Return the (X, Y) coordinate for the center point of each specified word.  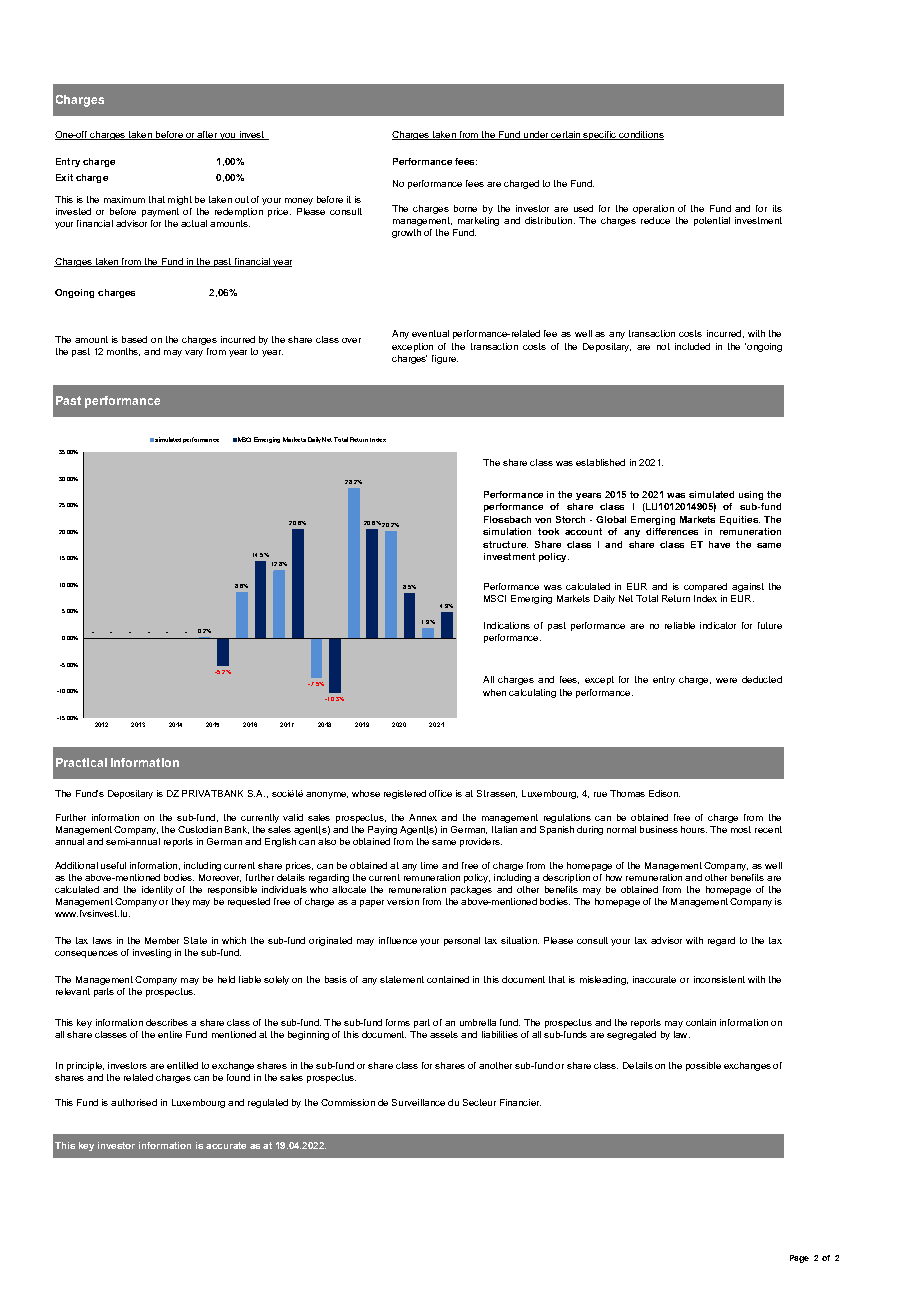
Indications (507, 625)
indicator (718, 625)
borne (465, 208)
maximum (124, 199)
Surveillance (418, 1102)
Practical (81, 762)
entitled (182, 1065)
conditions (640, 135)
